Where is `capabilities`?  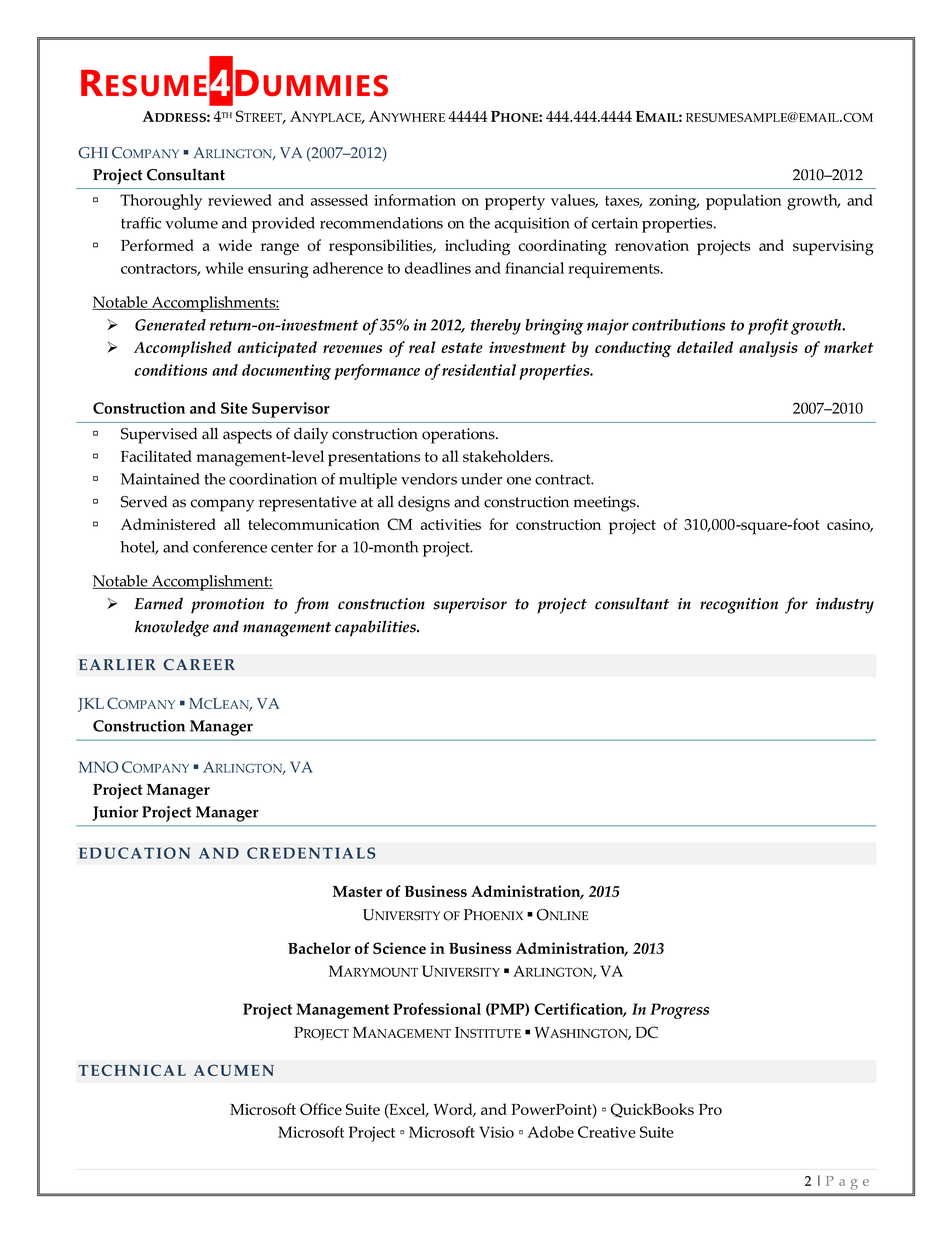 capabilities is located at coordinates (376, 628).
